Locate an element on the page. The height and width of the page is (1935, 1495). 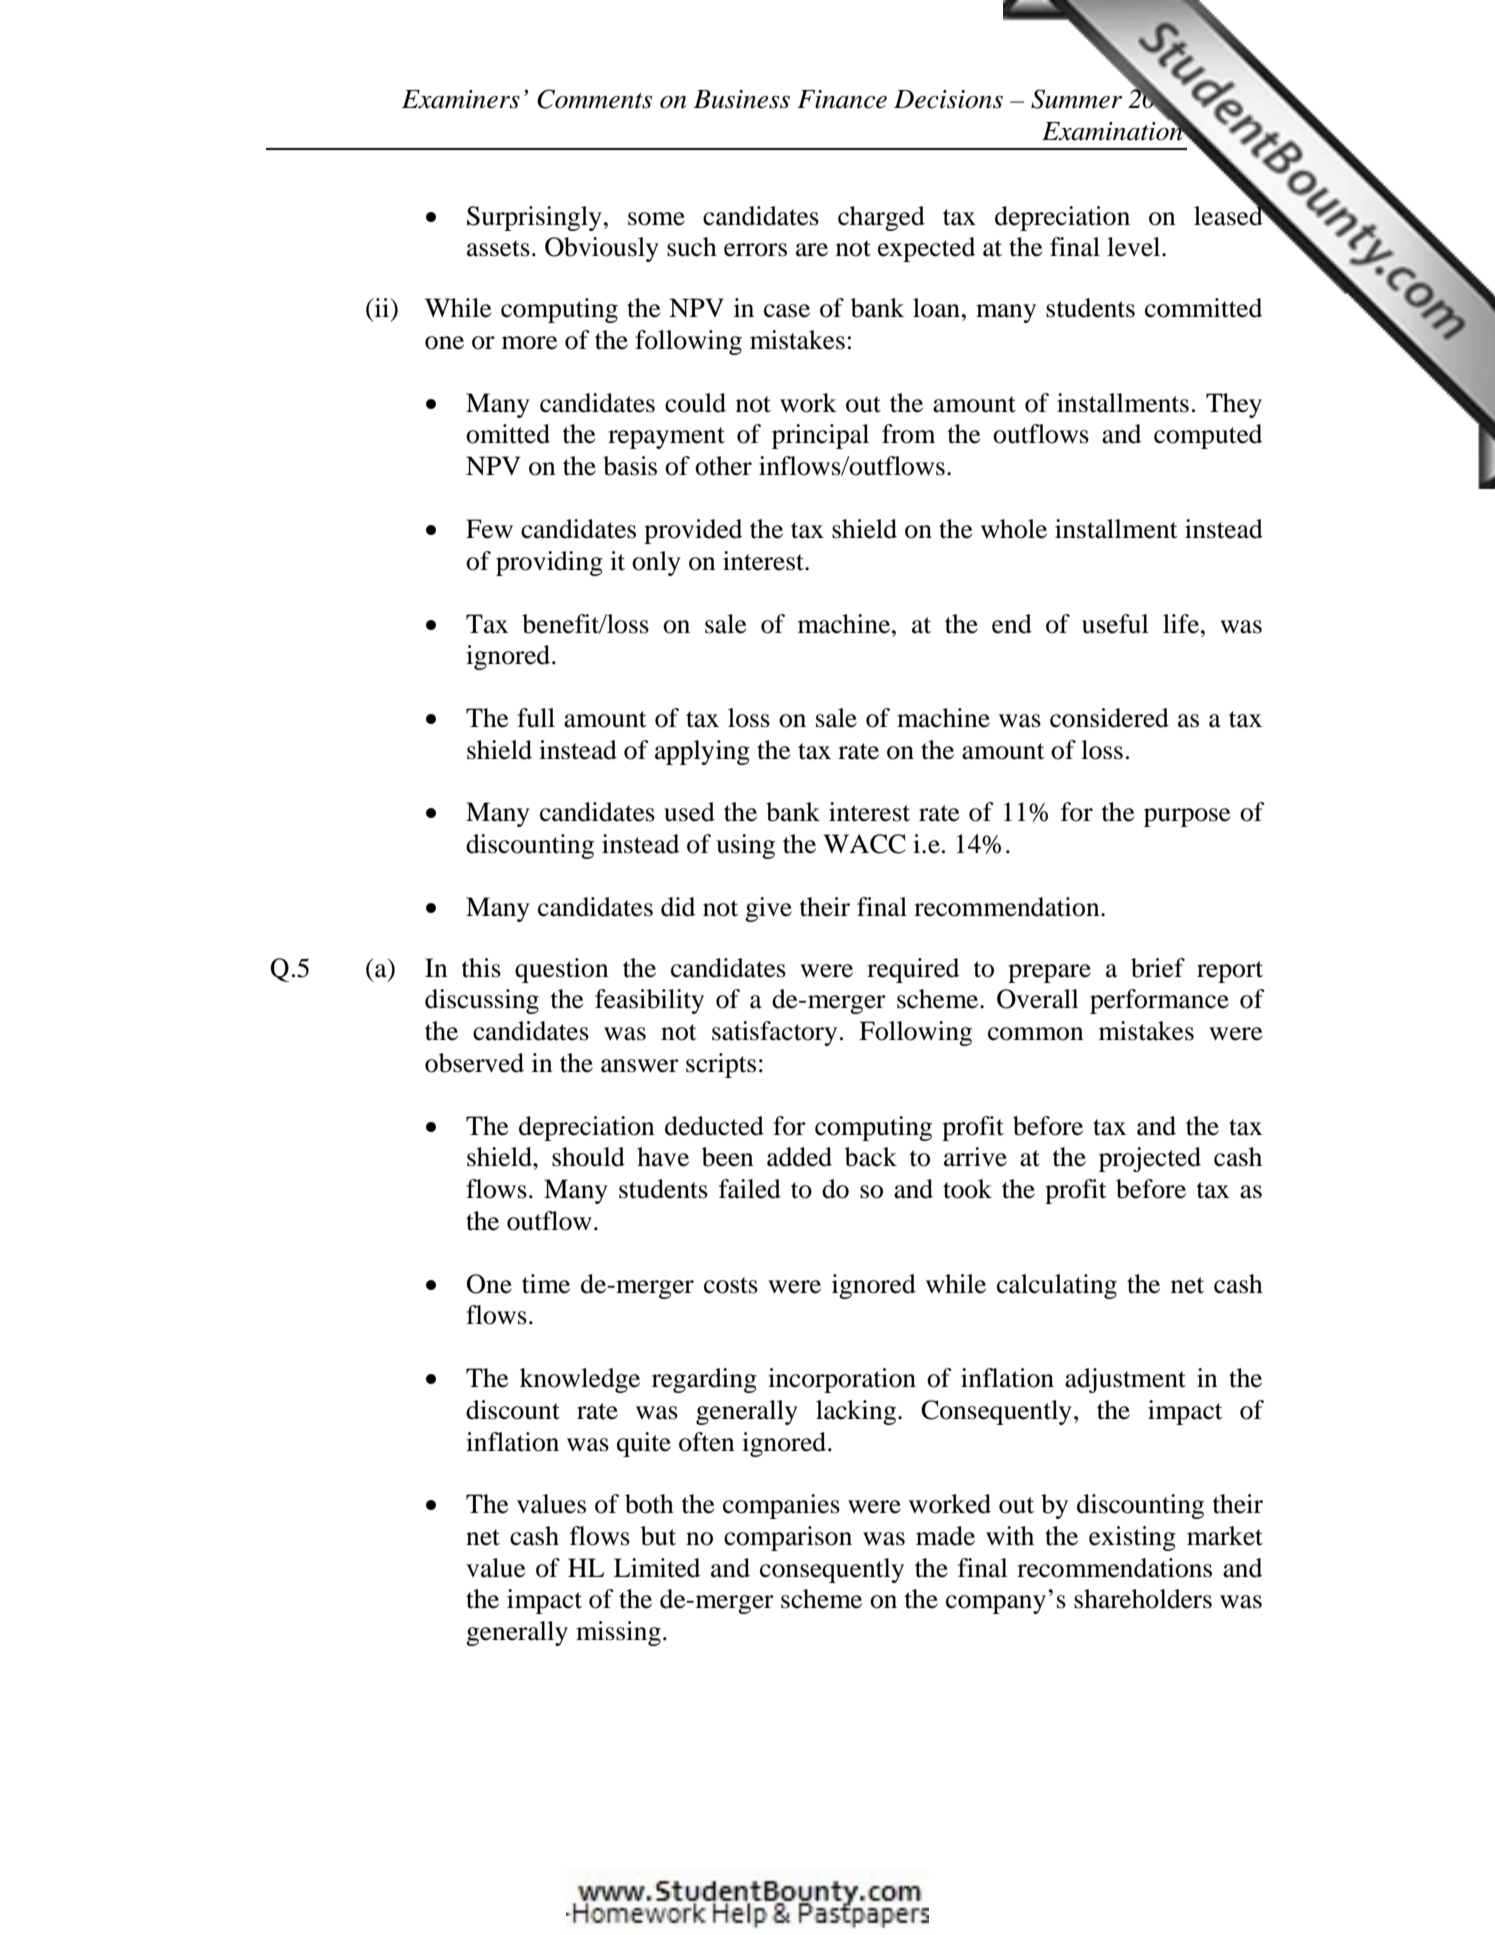
provided is located at coordinates (693, 531).
